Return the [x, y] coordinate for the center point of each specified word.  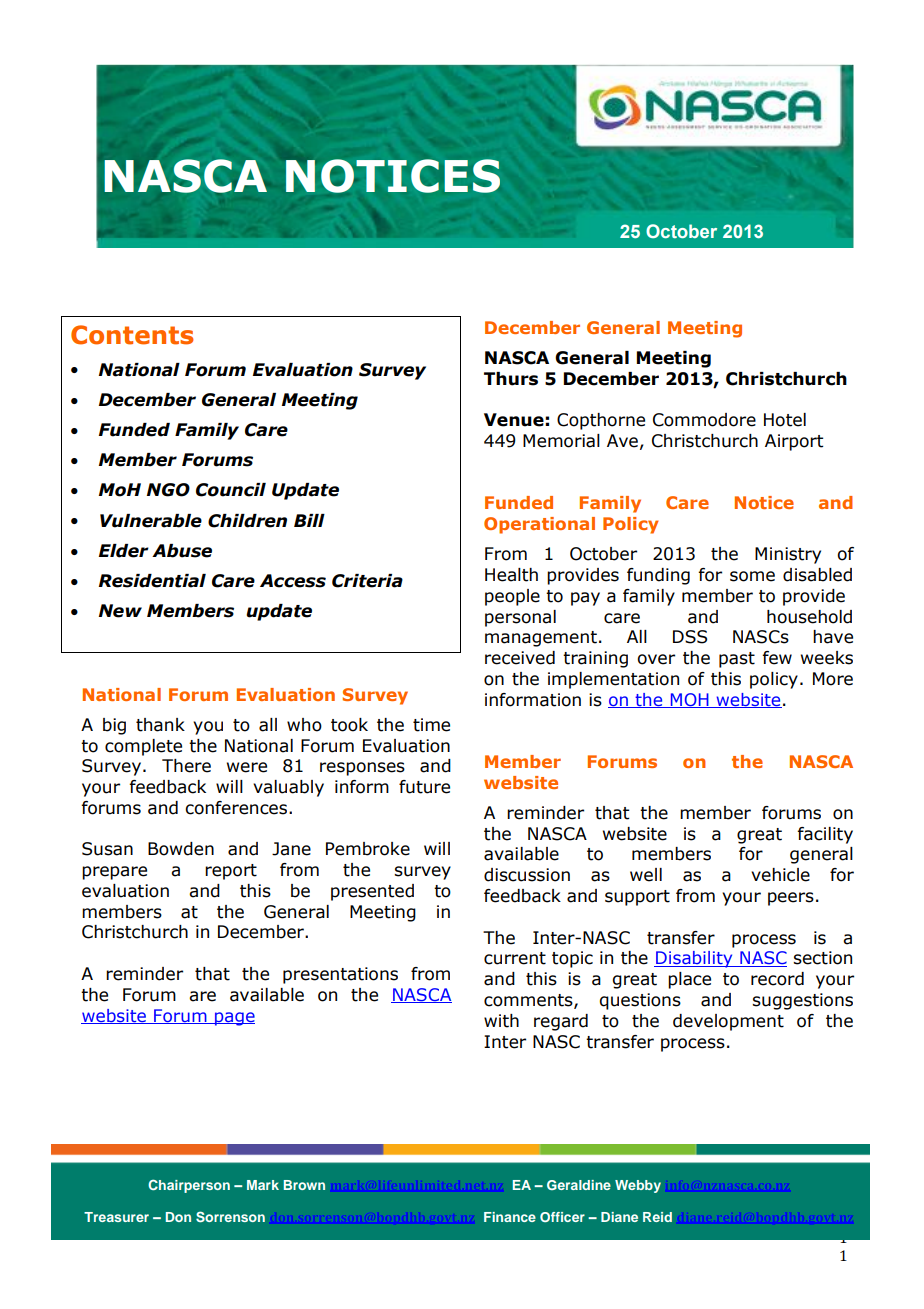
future [424, 787]
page [234, 1019]
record [777, 979]
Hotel [785, 420]
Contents [132, 335]
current [515, 958]
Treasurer [116, 1217]
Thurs [511, 379]
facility [825, 835]
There [186, 766]
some [752, 576]
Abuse [182, 551]
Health [511, 575]
